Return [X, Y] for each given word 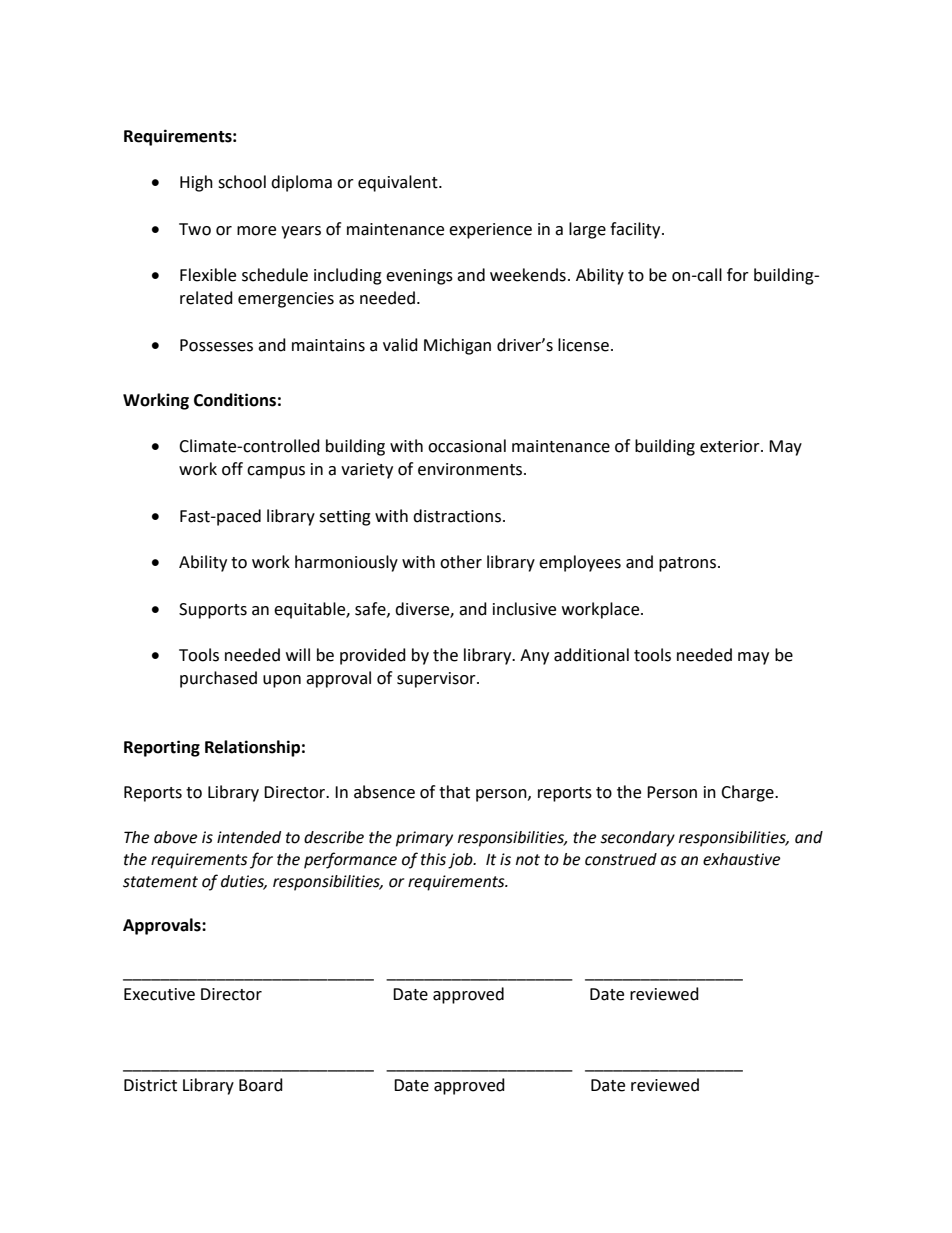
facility [636, 230]
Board [261, 1085]
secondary [637, 839]
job [461, 861]
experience [490, 231]
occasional [467, 446]
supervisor [437, 680]
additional [591, 655]
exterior [731, 446]
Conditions [235, 400]
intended [249, 837]
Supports [213, 611]
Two [195, 229]
